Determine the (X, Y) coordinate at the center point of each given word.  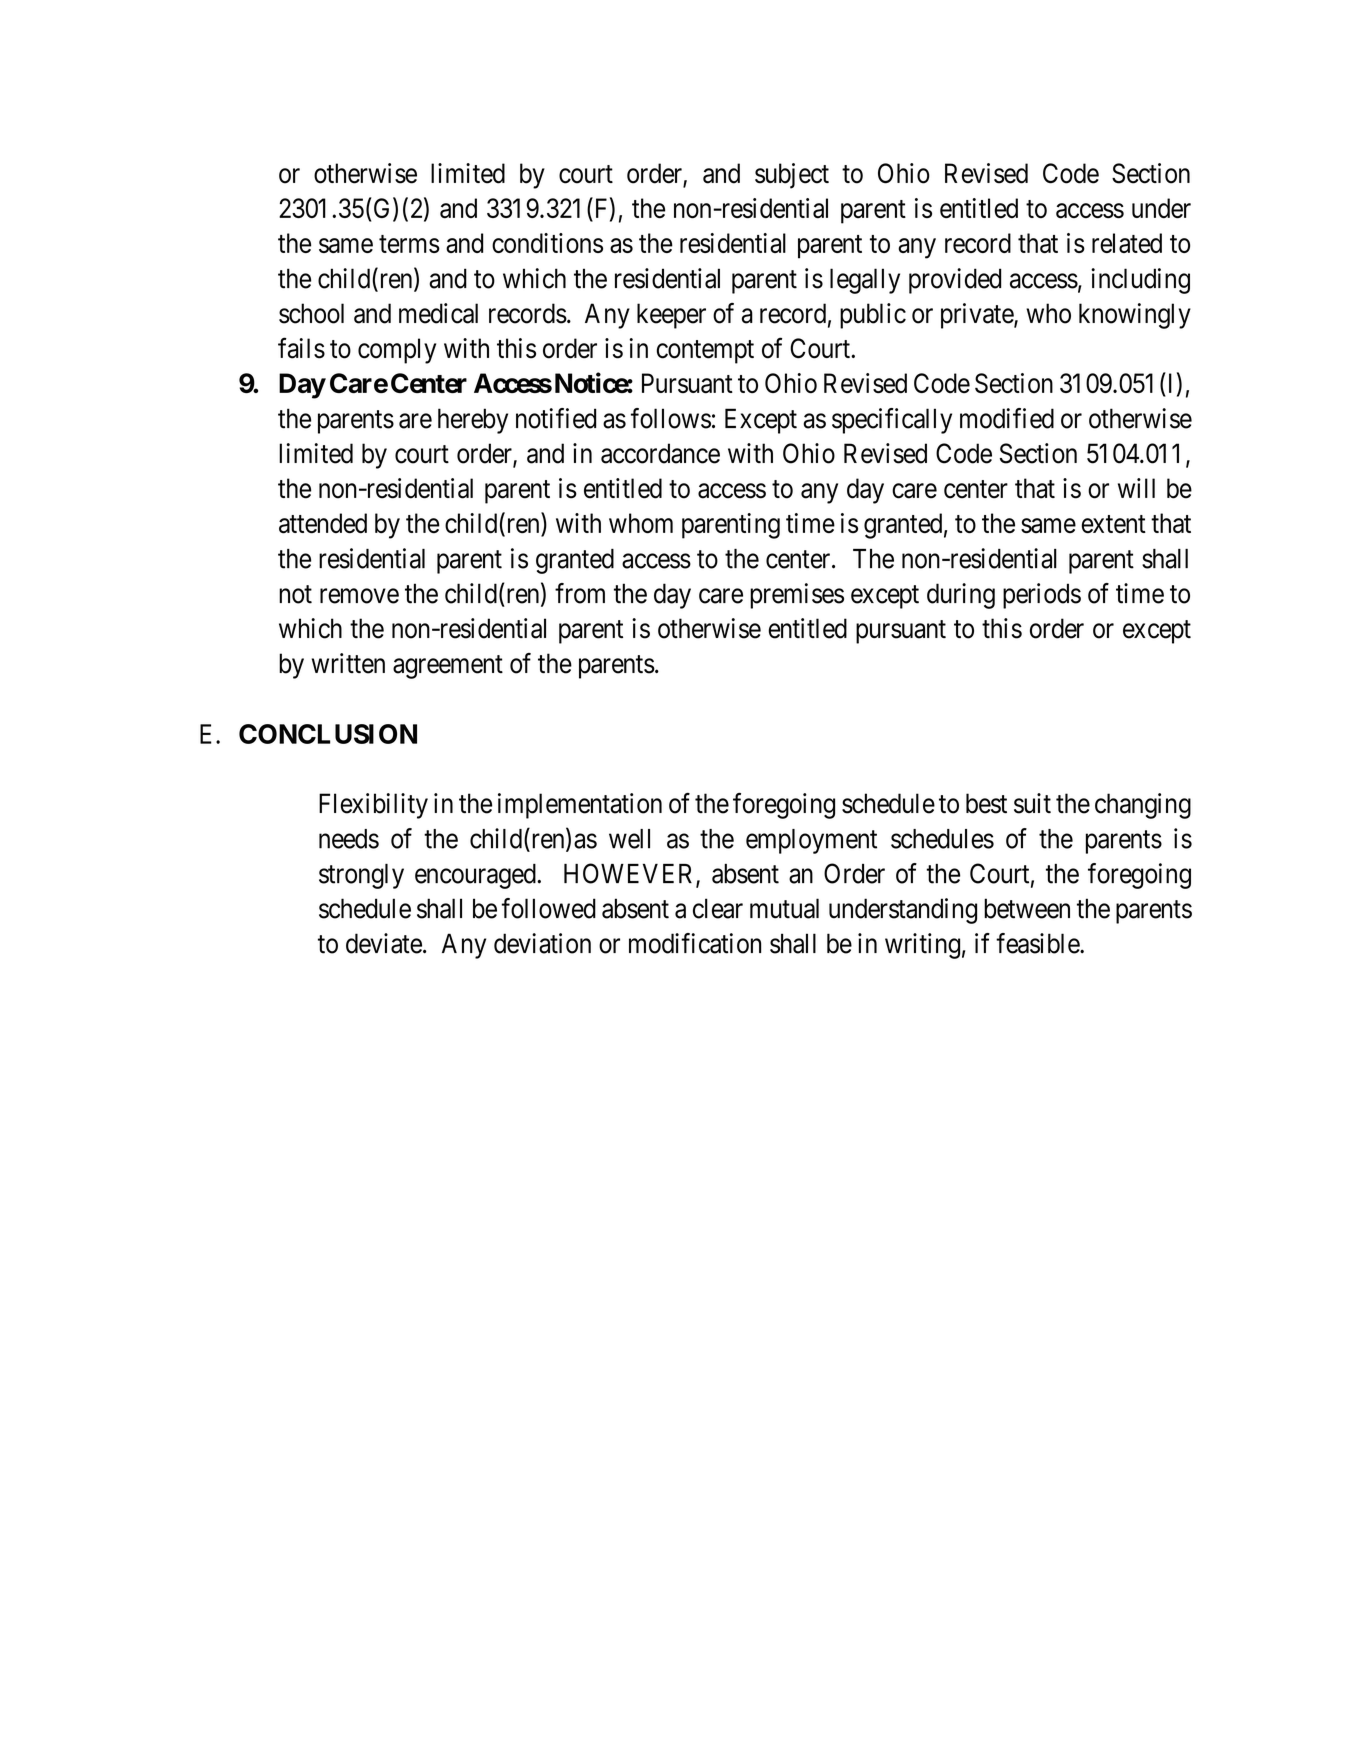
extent (1114, 524)
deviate (384, 943)
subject (792, 176)
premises (797, 596)
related (1127, 243)
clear (718, 908)
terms (409, 244)
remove (359, 596)
